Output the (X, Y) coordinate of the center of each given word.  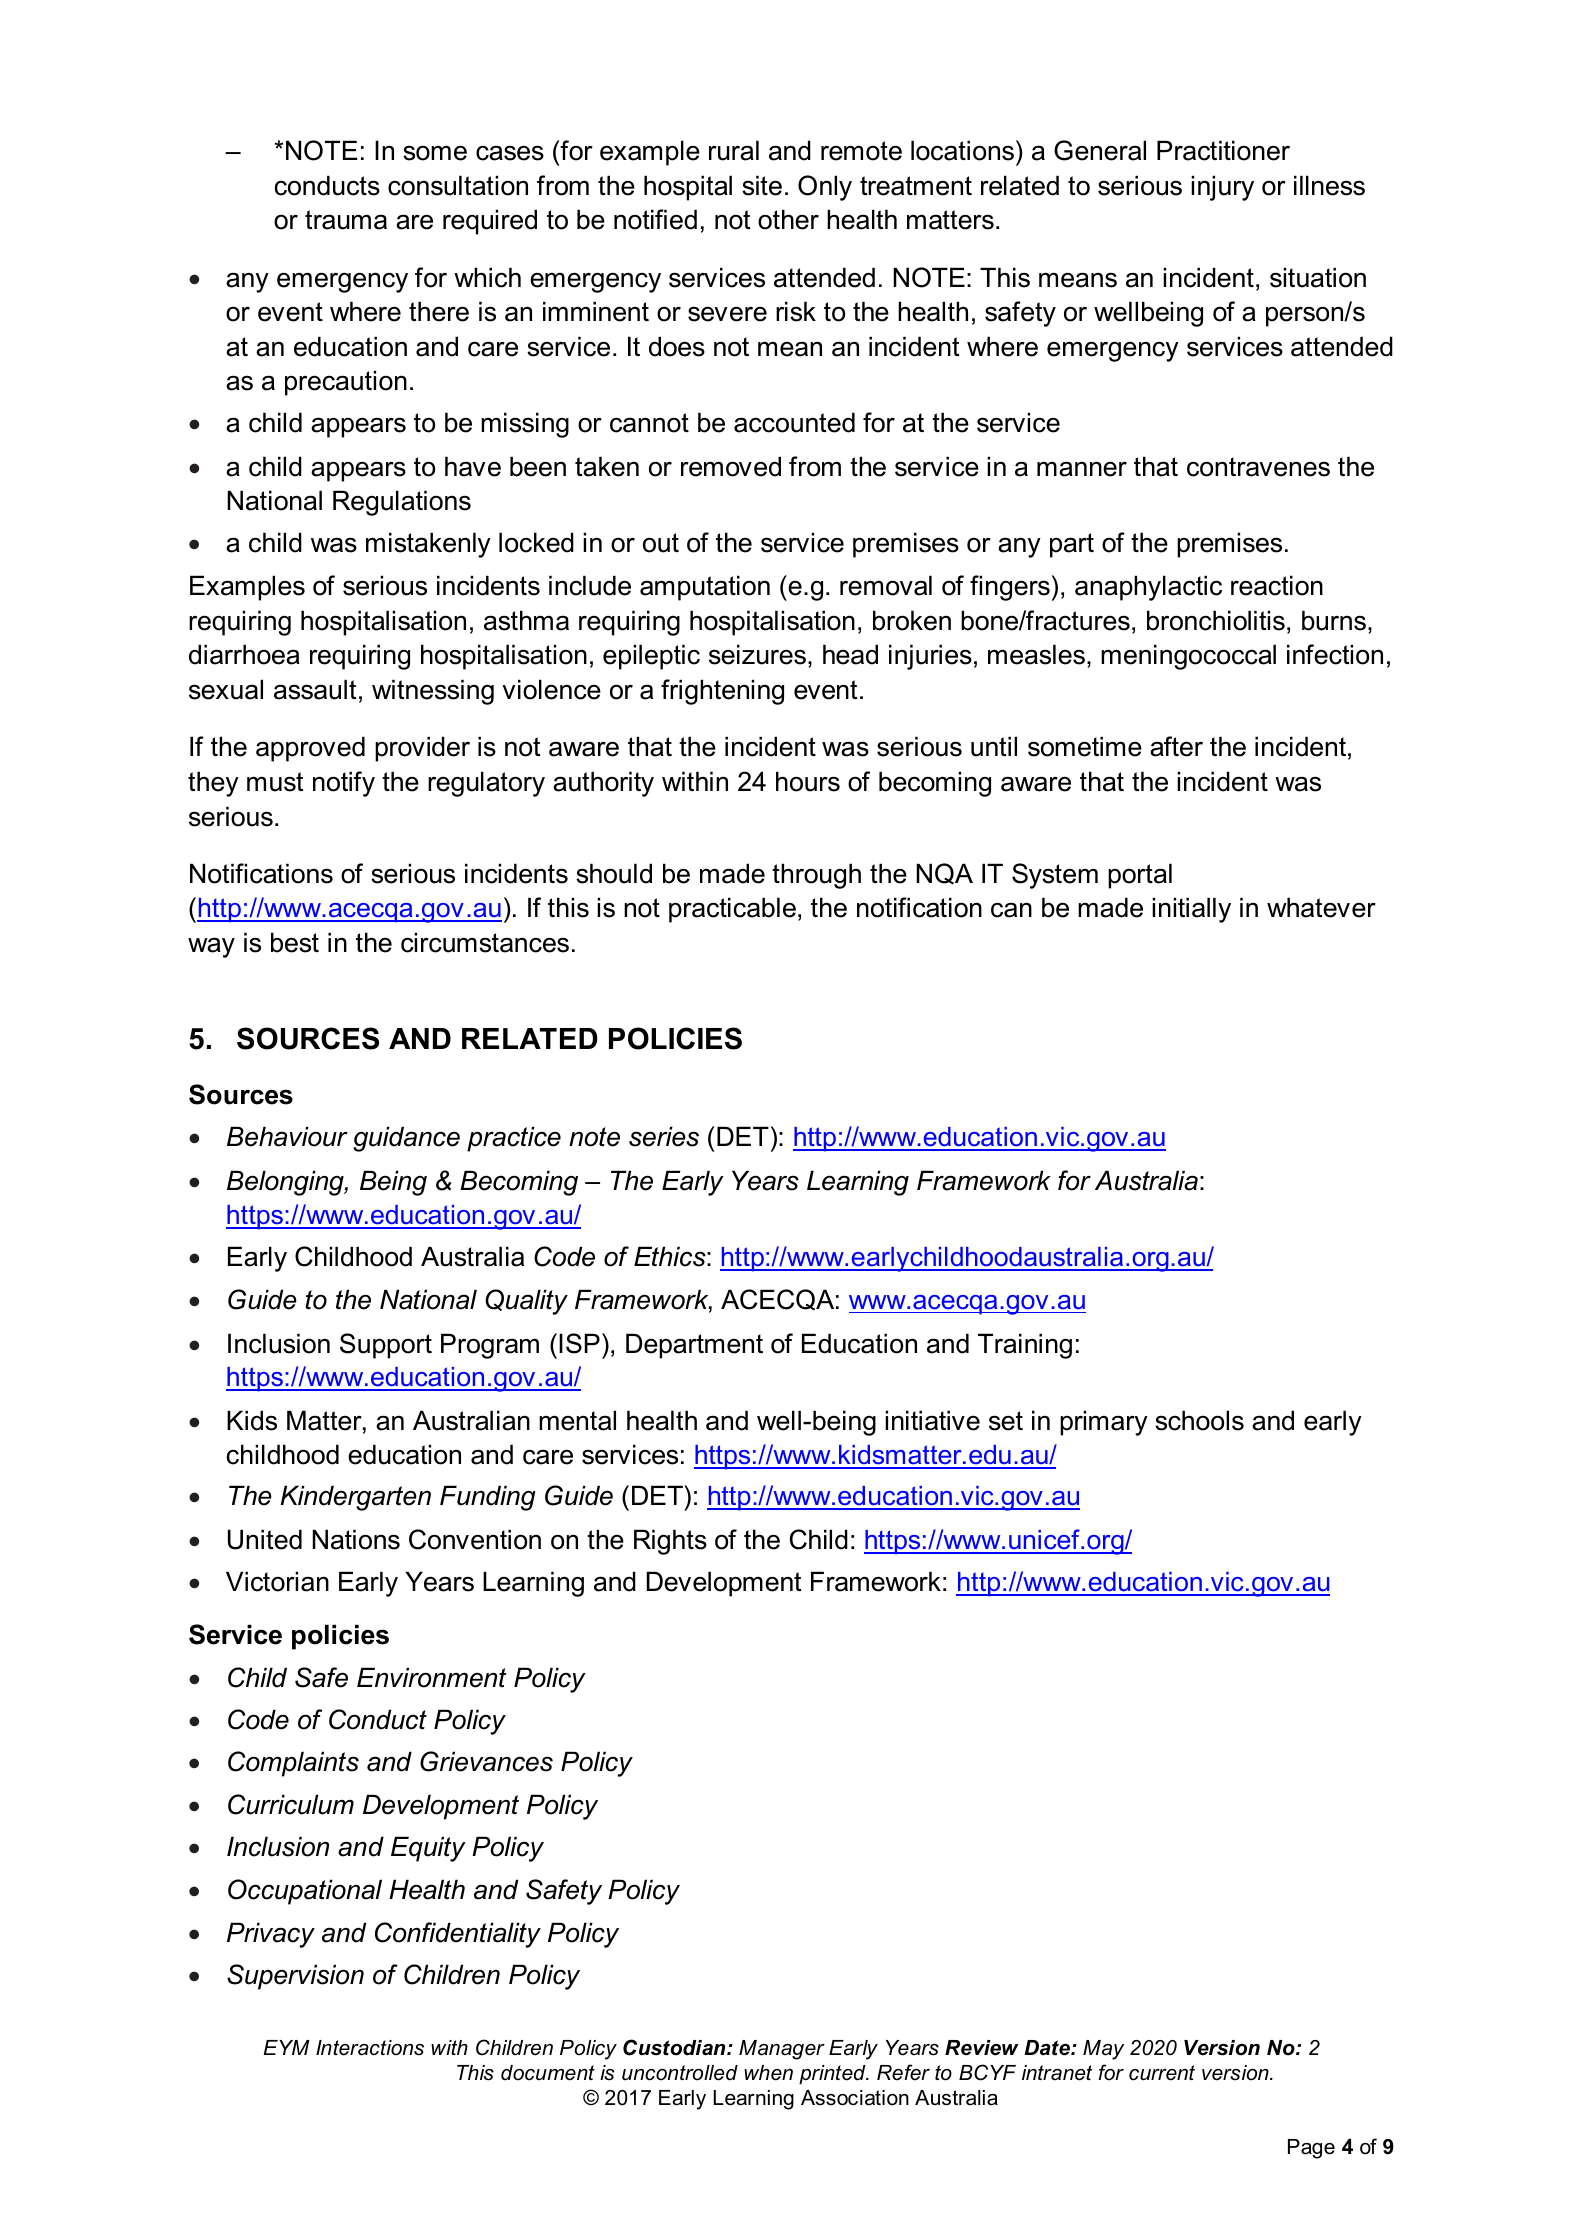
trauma (346, 220)
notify (344, 784)
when (768, 2073)
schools (1199, 1420)
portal (1140, 876)
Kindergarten (355, 1498)
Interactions (370, 2048)
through (816, 876)
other (788, 219)
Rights (670, 1542)
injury (1222, 188)
